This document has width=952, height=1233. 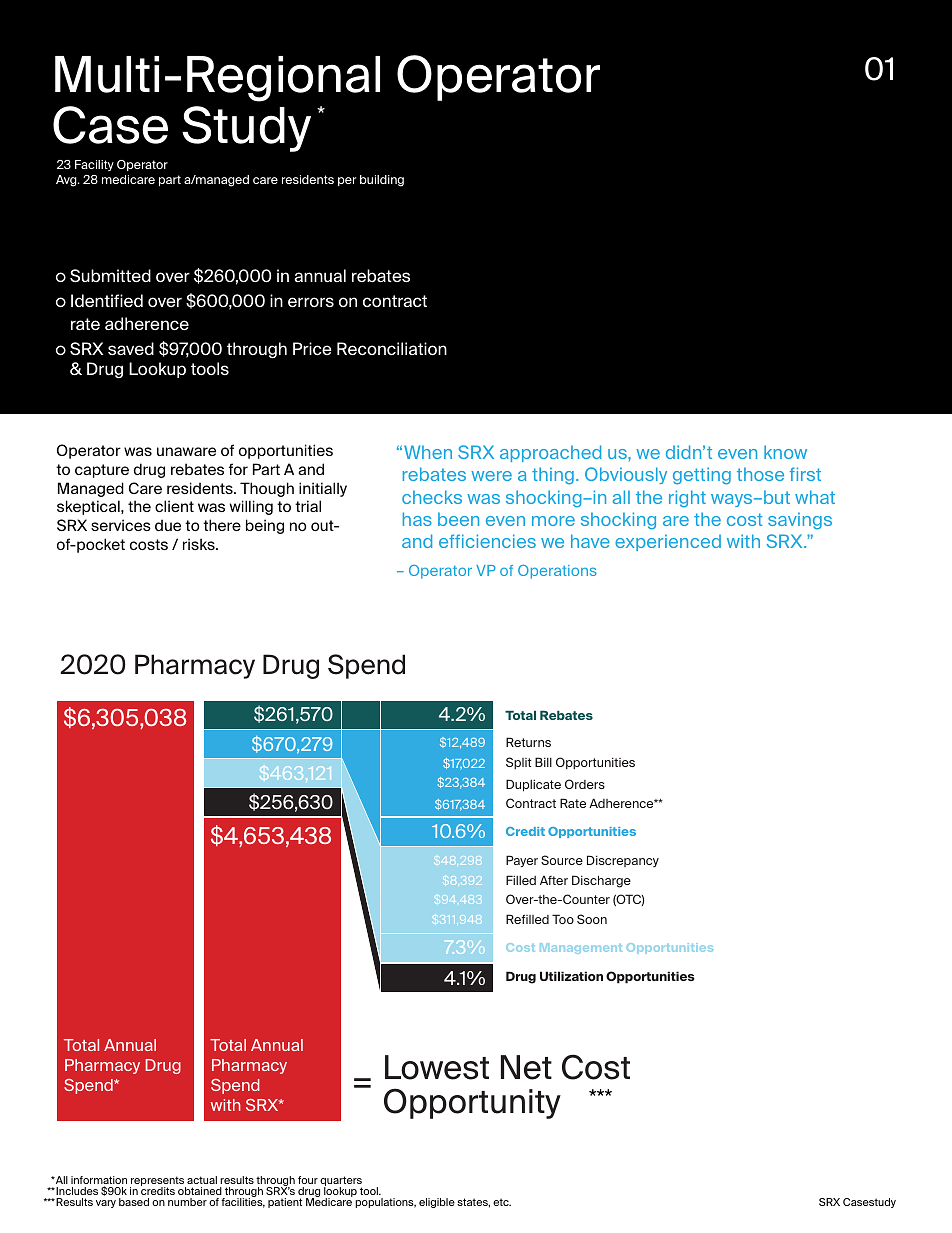 What do you see at coordinates (585, 784) in the document?
I see `Orders` at bounding box center [585, 784].
